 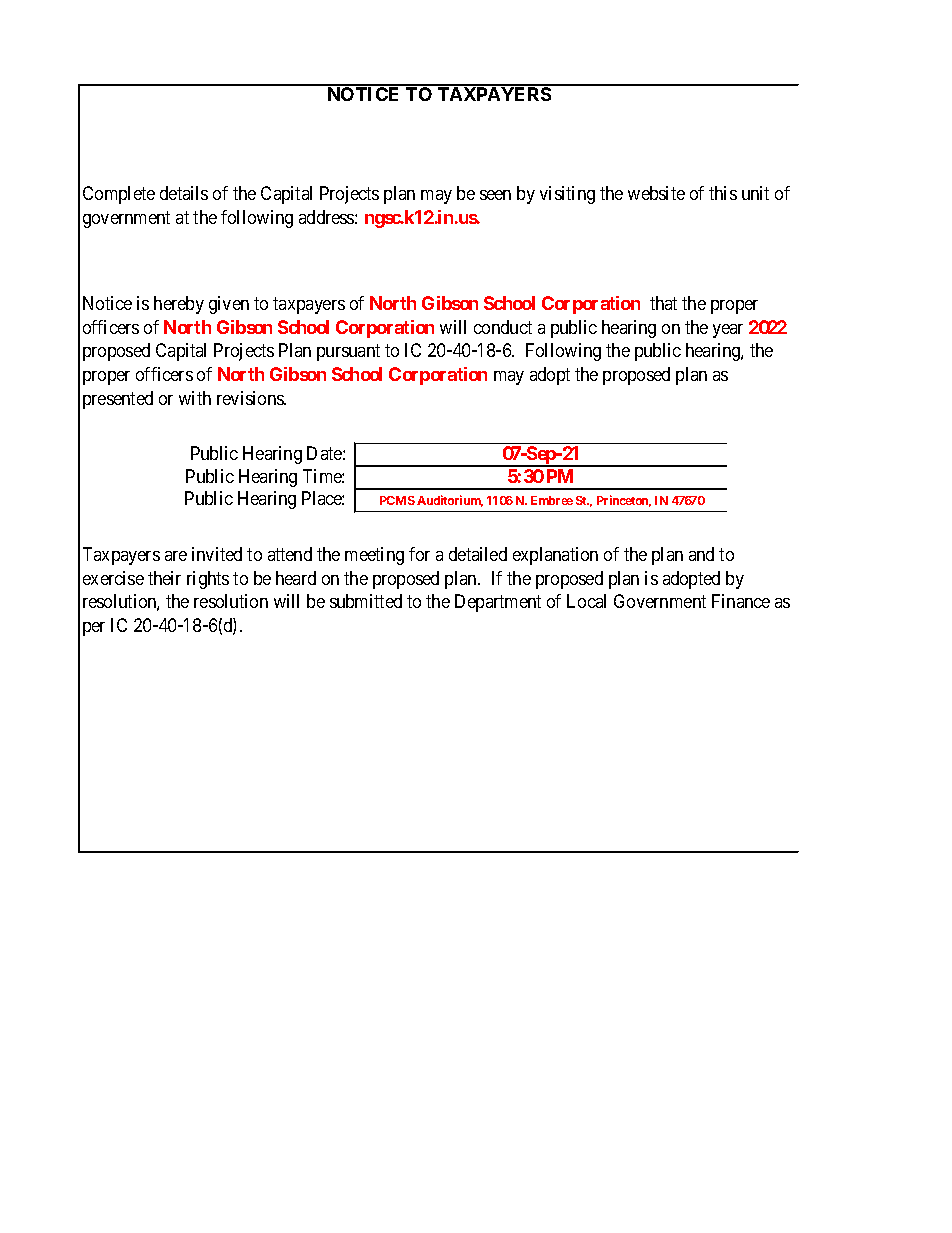 I want to click on year, so click(x=728, y=331).
